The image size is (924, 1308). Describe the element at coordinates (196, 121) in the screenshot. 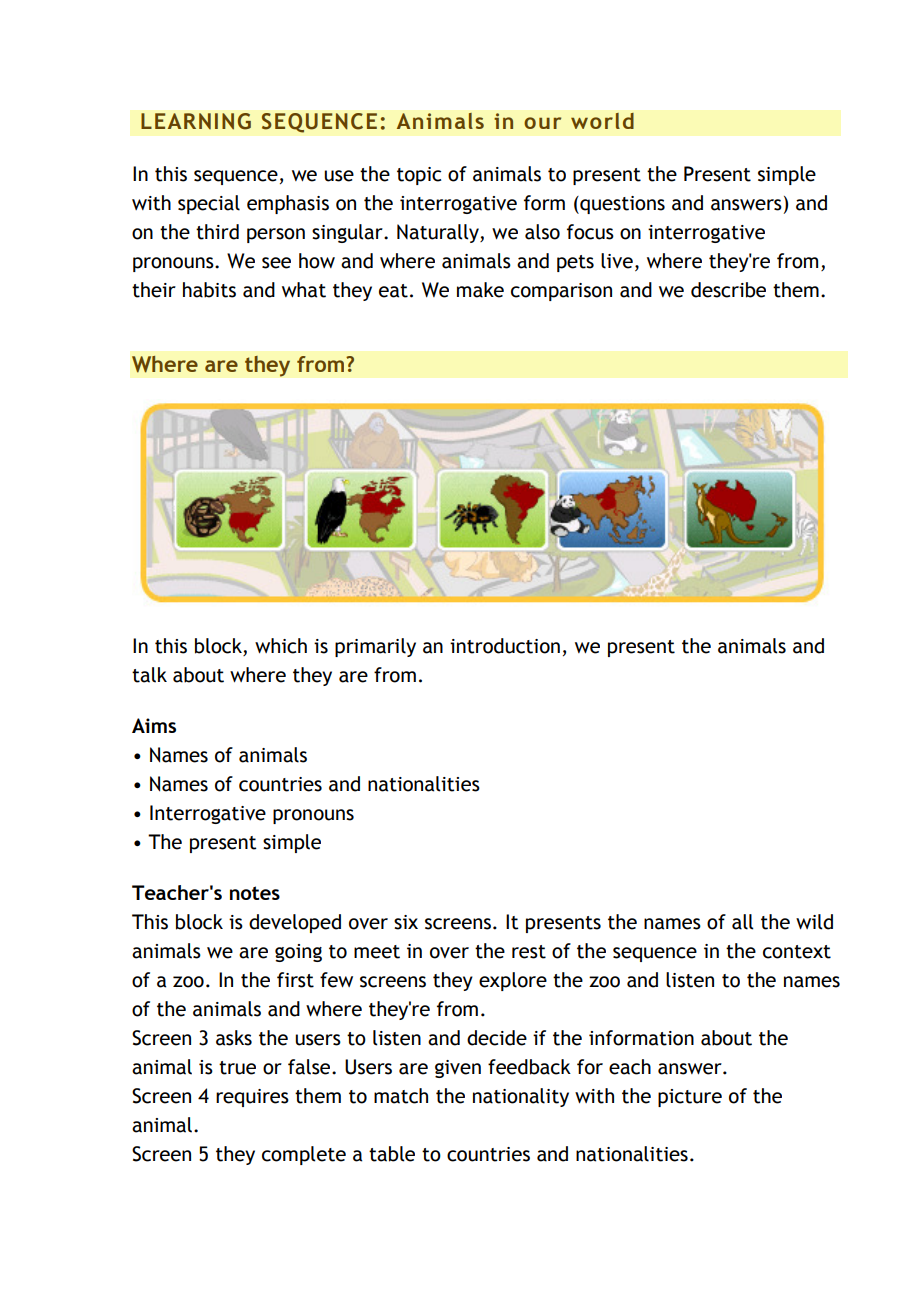

I see `LEARNING` at that location.
